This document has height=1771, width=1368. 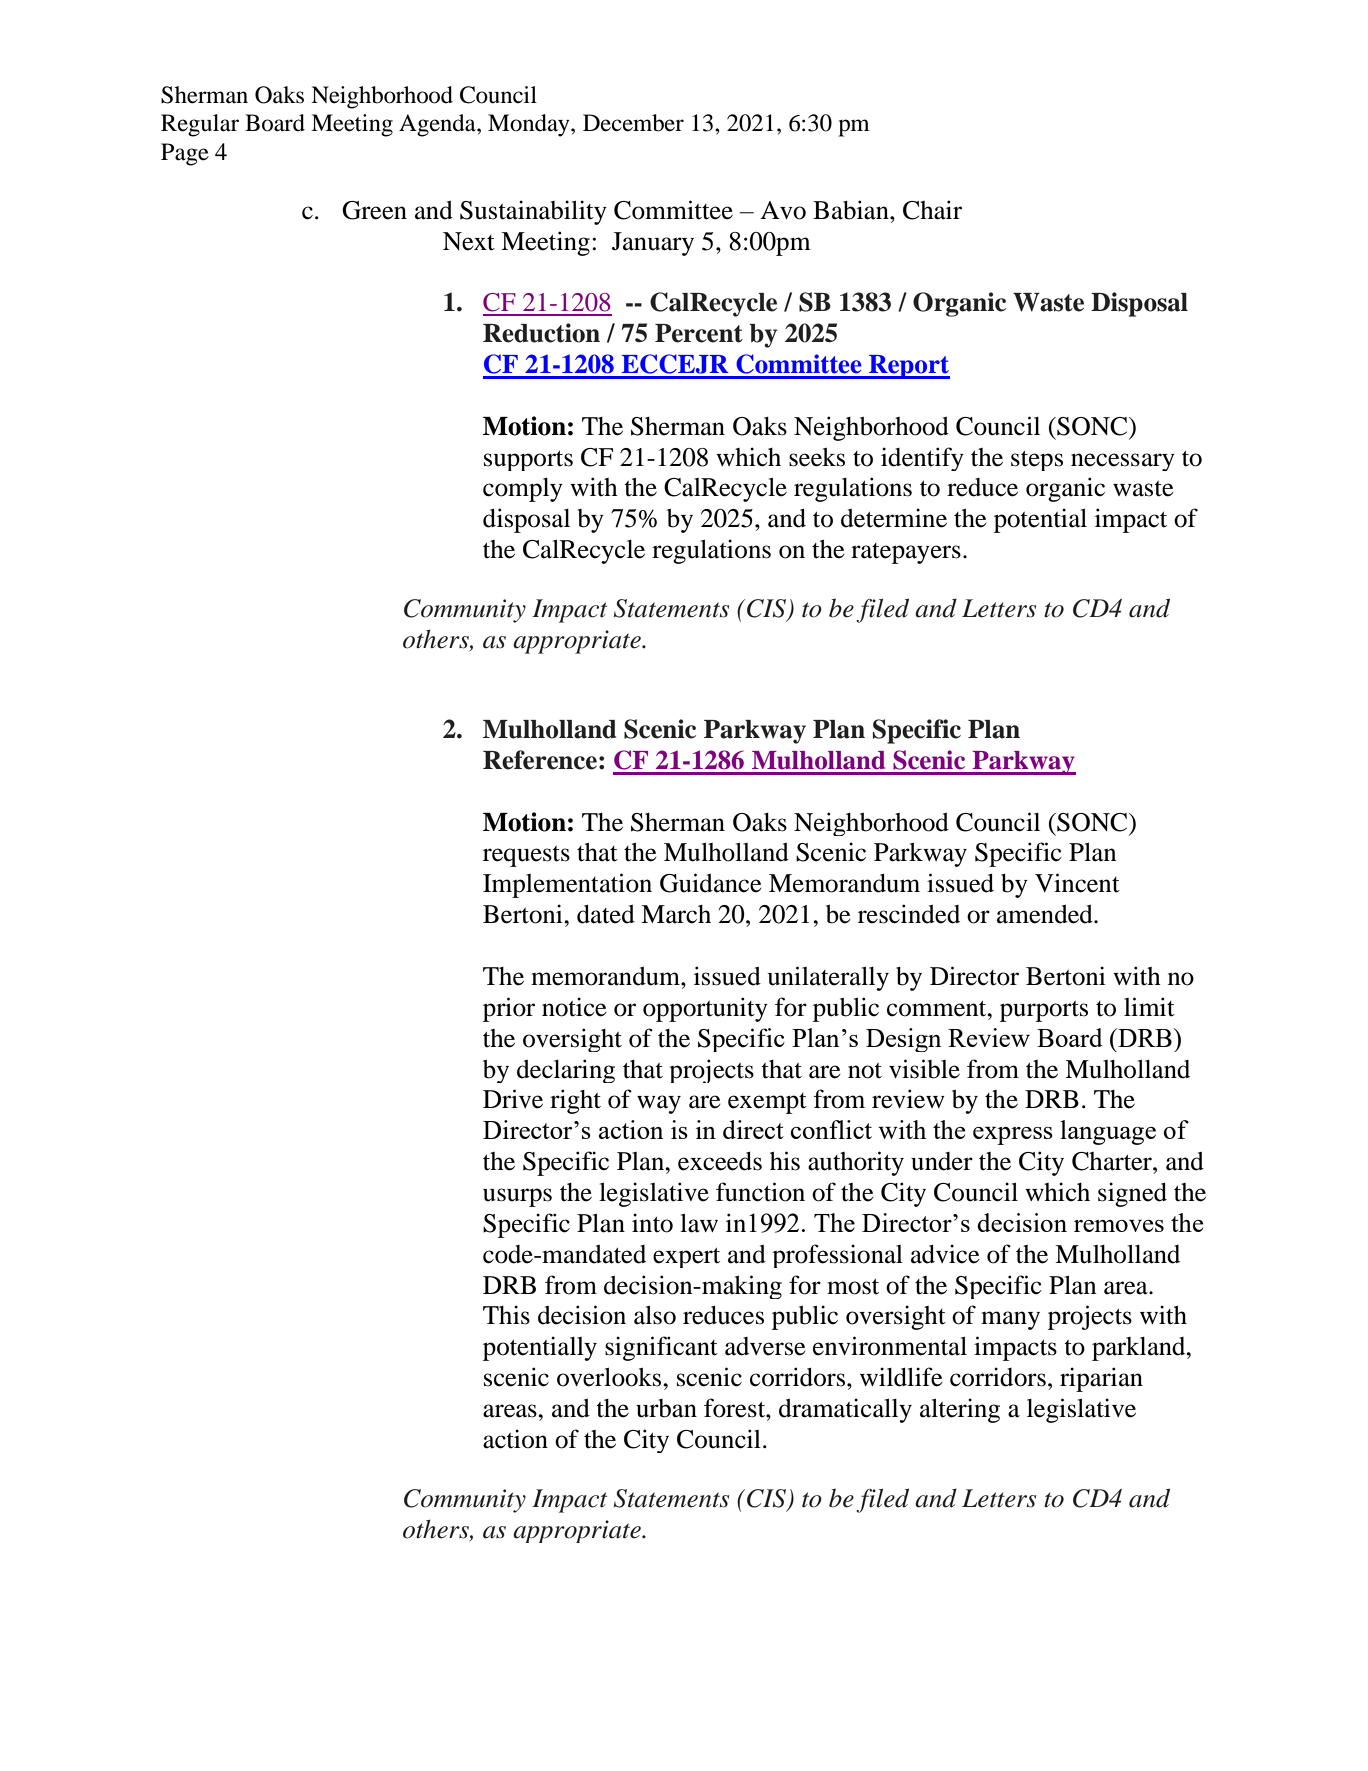 I want to click on supports, so click(x=528, y=461).
